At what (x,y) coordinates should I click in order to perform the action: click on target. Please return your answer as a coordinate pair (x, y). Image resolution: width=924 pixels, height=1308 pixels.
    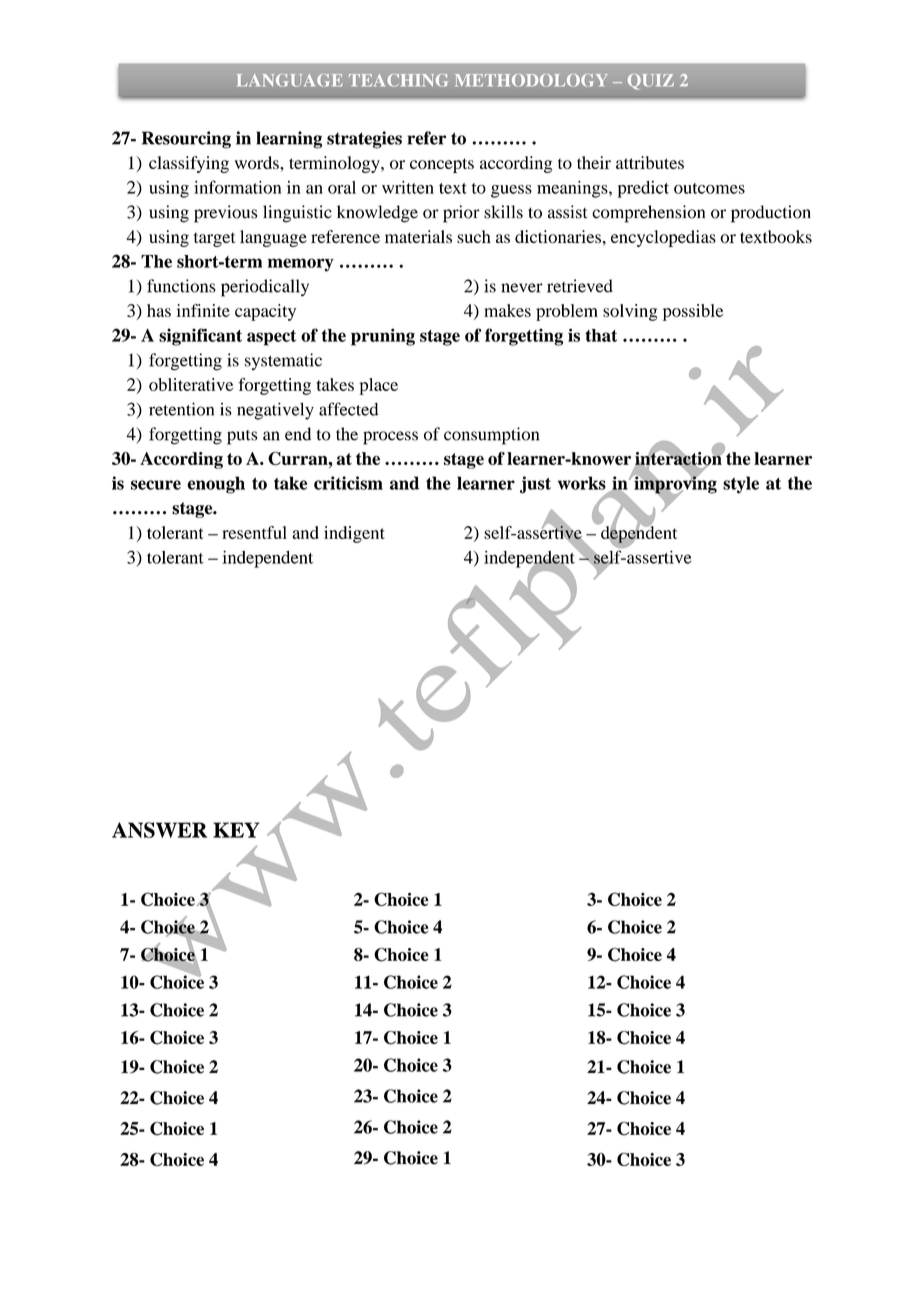
    Looking at the image, I should click on (215, 239).
